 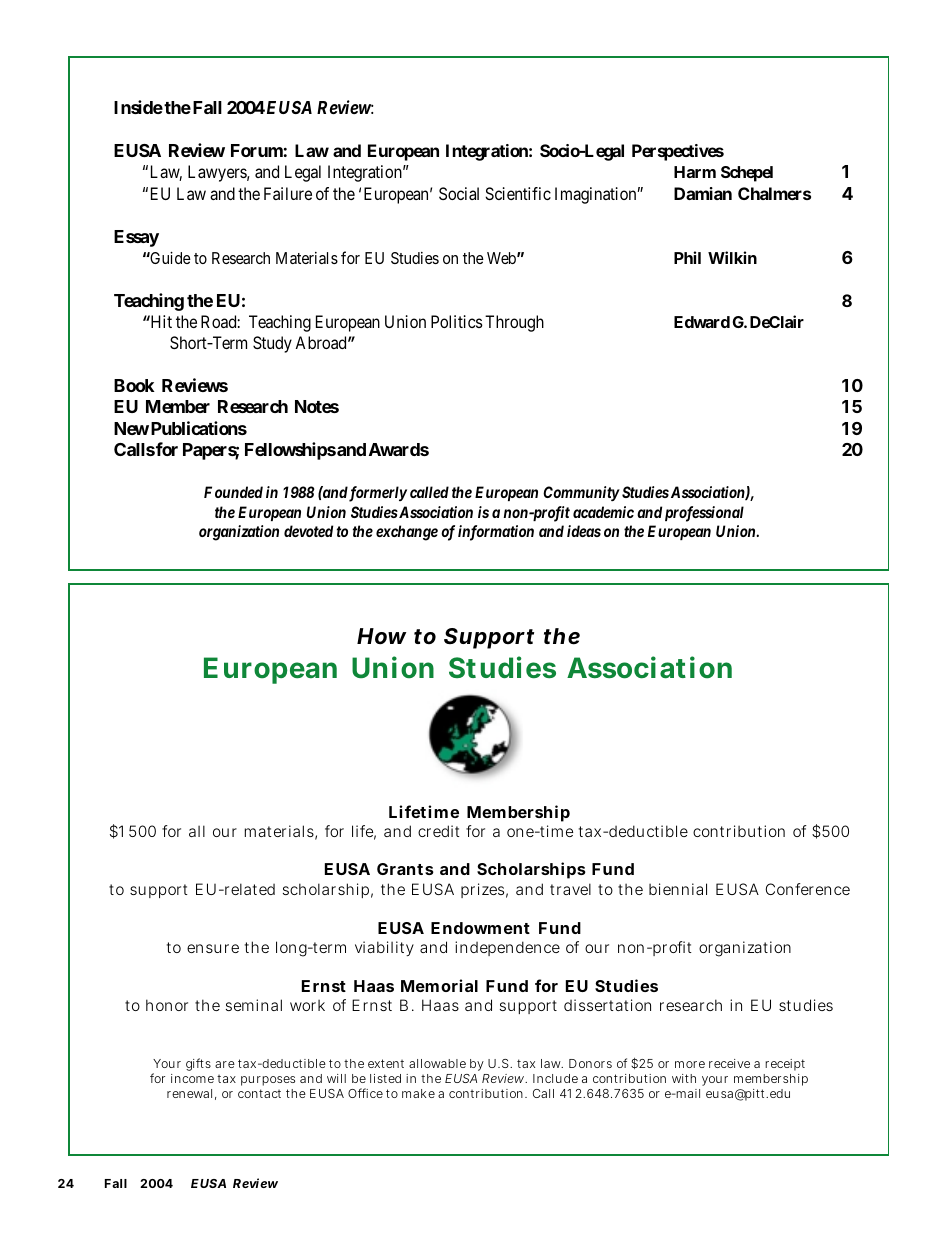 I want to click on are, so click(x=225, y=1064).
